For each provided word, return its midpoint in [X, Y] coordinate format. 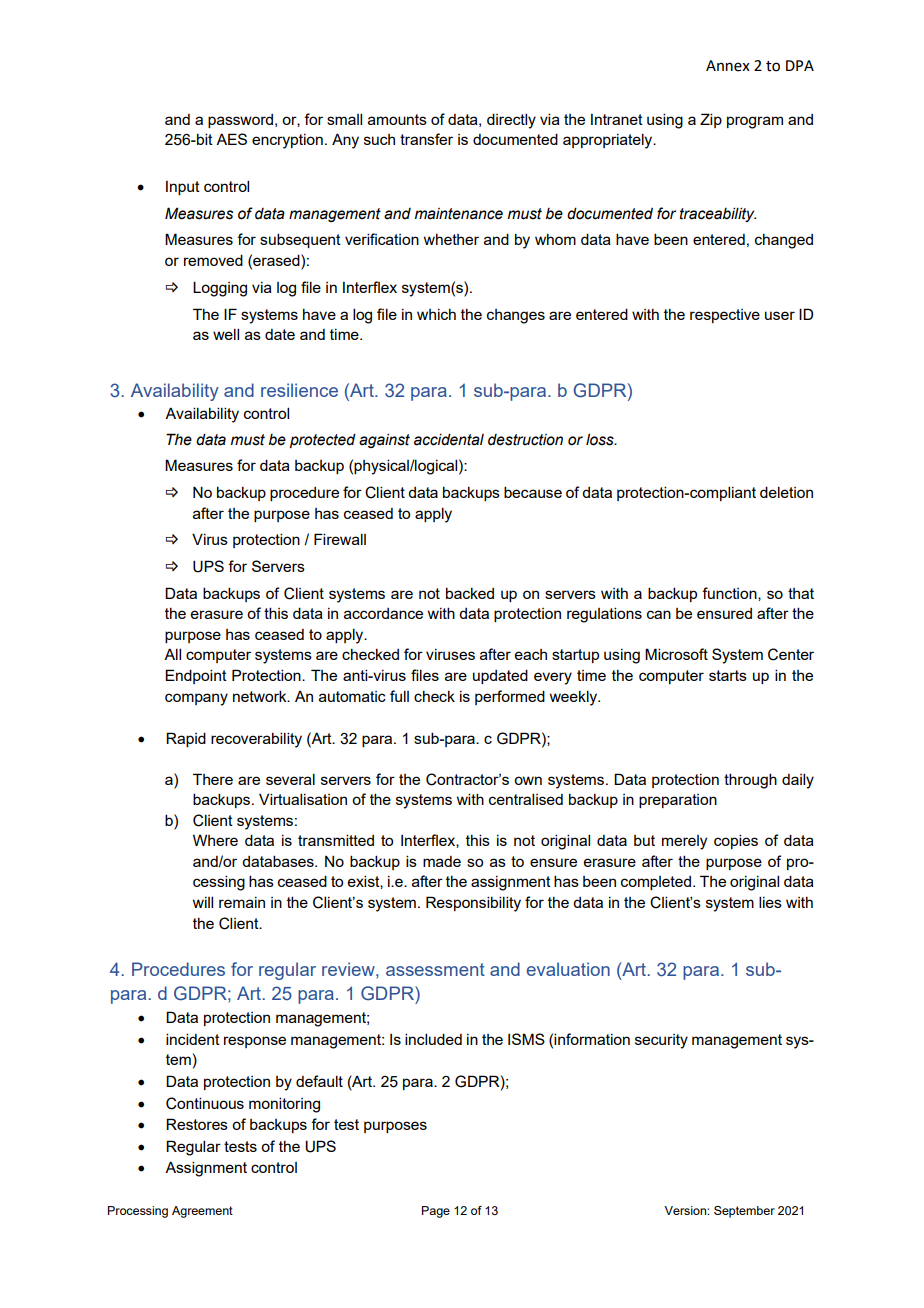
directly [511, 121]
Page [436, 1212]
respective [725, 316]
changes [516, 316]
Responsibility [473, 904]
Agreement [202, 1212]
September [744, 1212]
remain [242, 902]
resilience [299, 390]
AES [231, 139]
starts [728, 675]
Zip [711, 120]
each [531, 654]
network [261, 696]
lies [770, 902]
